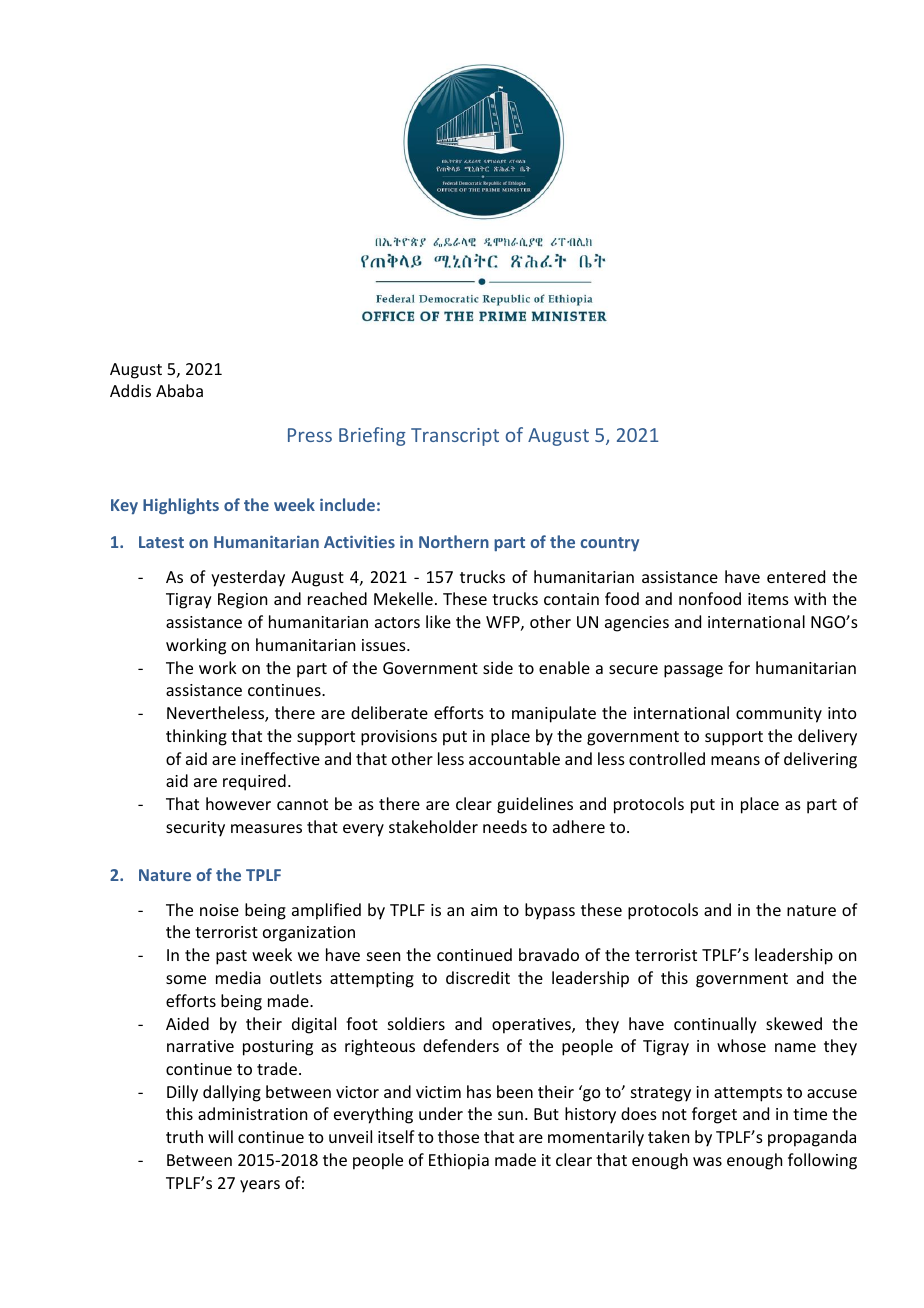  I want to click on will, so click(220, 1136).
